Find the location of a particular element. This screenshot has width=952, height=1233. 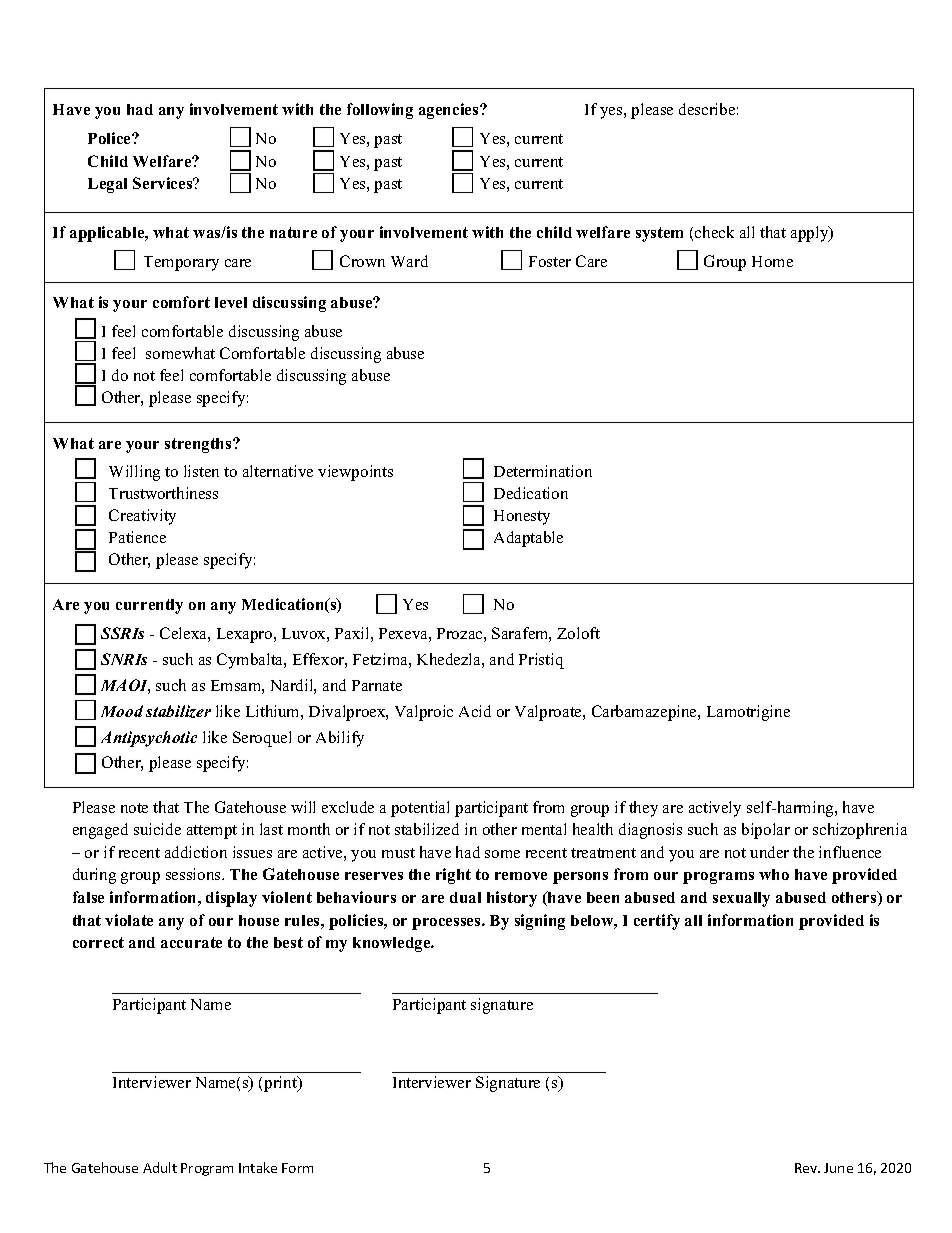

Adult is located at coordinates (160, 1167).
